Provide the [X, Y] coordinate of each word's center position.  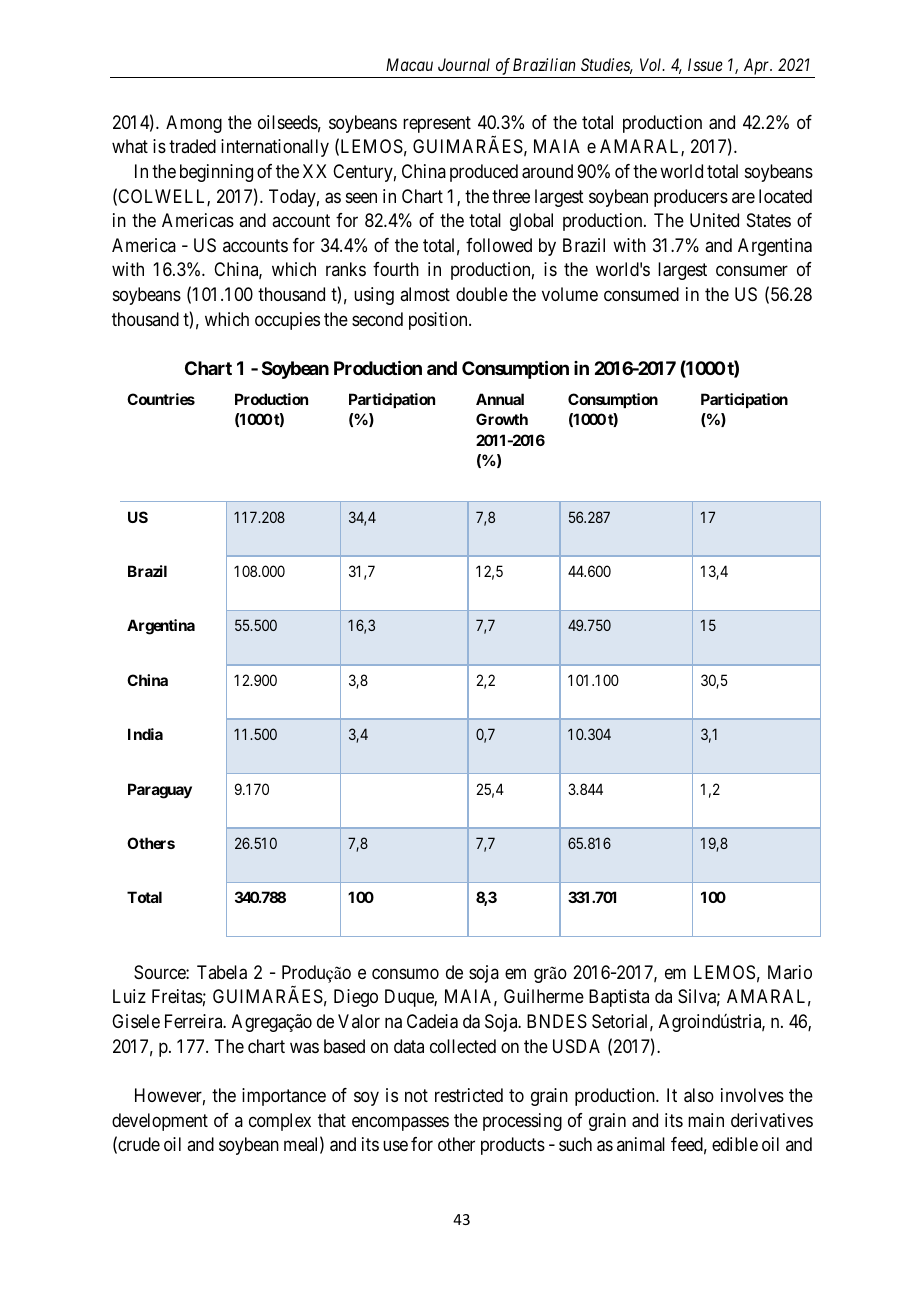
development [160, 1122]
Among [194, 124]
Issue [705, 64]
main [706, 1120]
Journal [464, 64]
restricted [469, 1095]
